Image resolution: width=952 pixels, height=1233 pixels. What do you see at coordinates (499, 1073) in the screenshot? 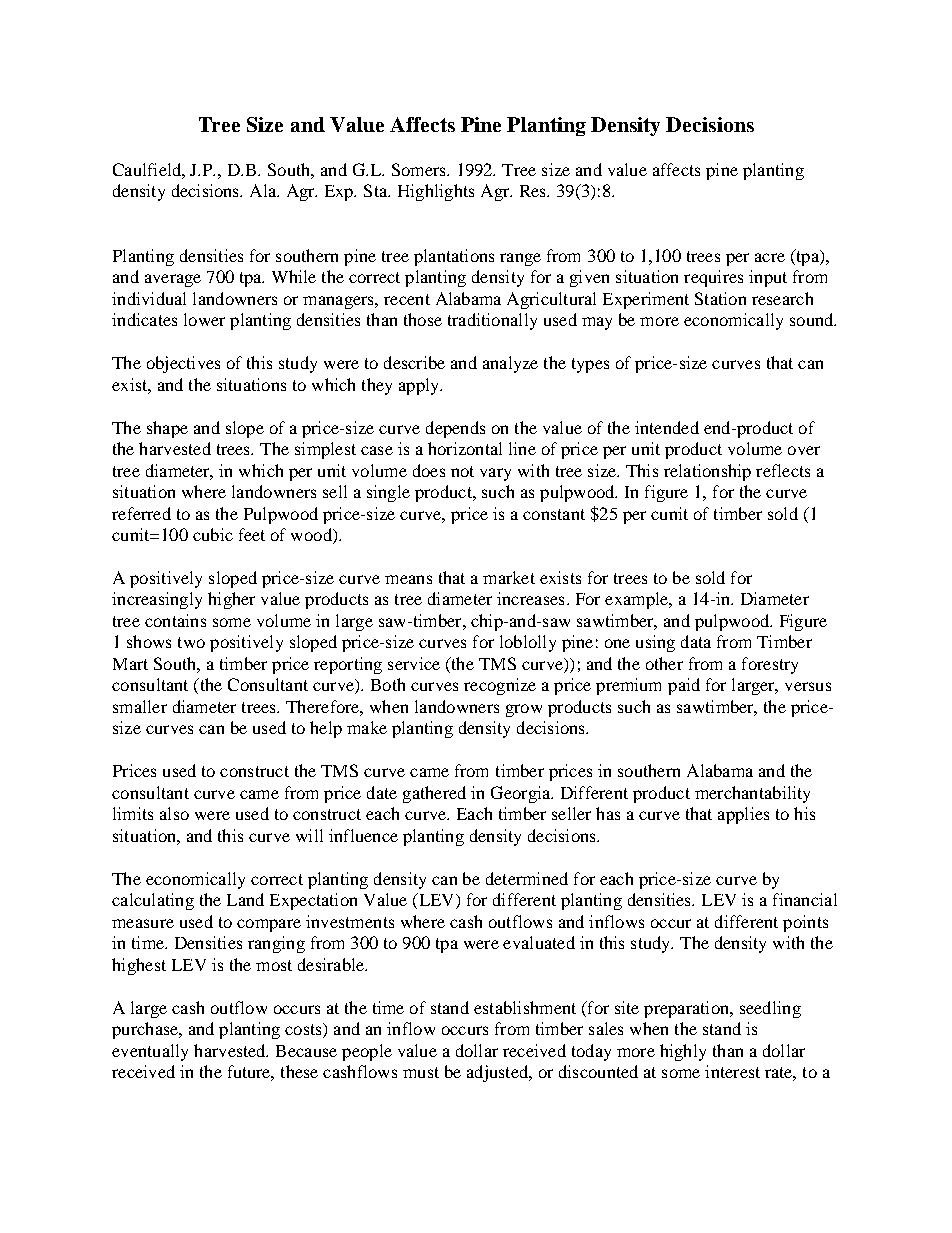
I see `adjusted` at bounding box center [499, 1073].
